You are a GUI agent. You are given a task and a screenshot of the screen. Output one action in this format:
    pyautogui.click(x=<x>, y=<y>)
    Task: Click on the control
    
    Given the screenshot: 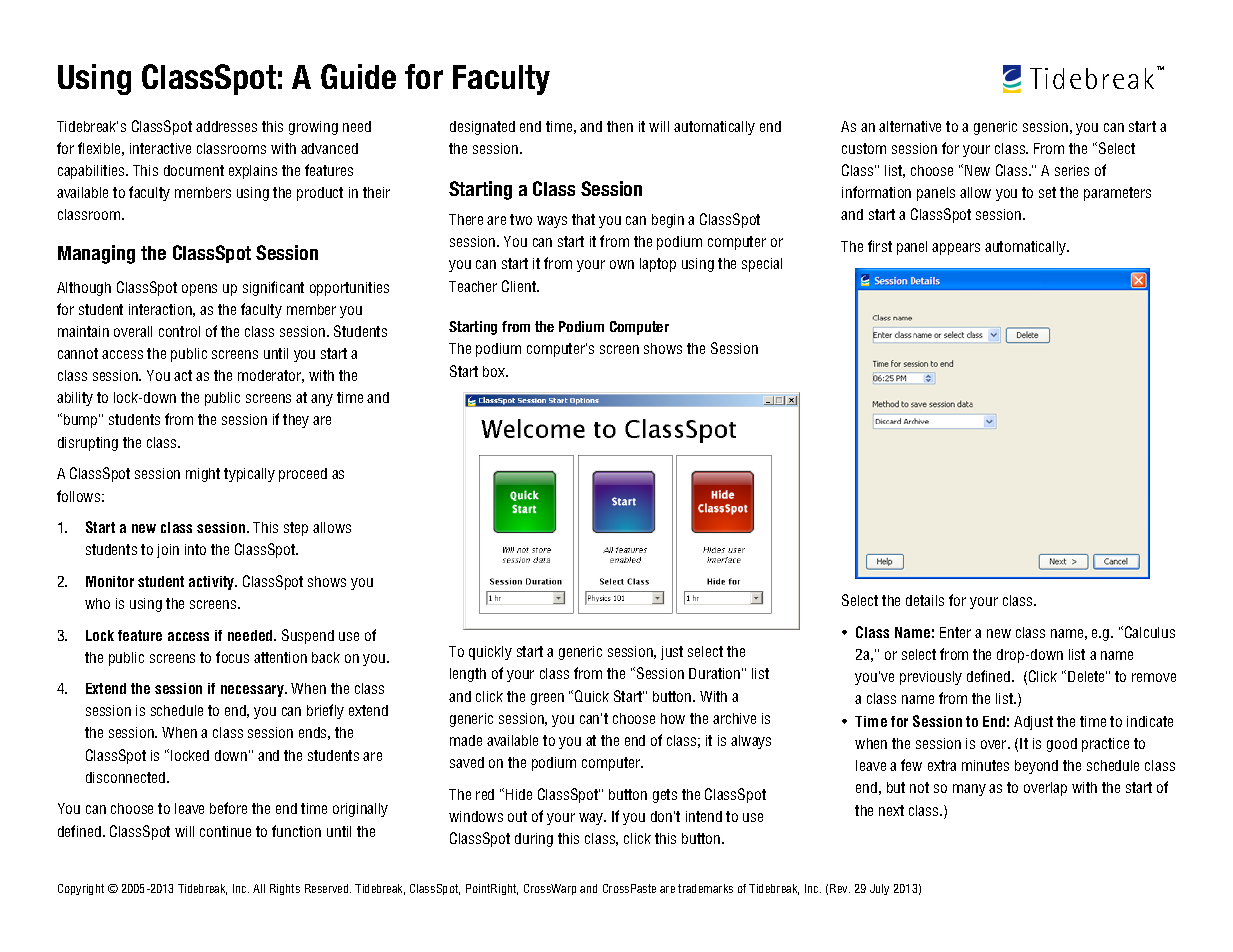 What is the action you would take?
    pyautogui.click(x=179, y=331)
